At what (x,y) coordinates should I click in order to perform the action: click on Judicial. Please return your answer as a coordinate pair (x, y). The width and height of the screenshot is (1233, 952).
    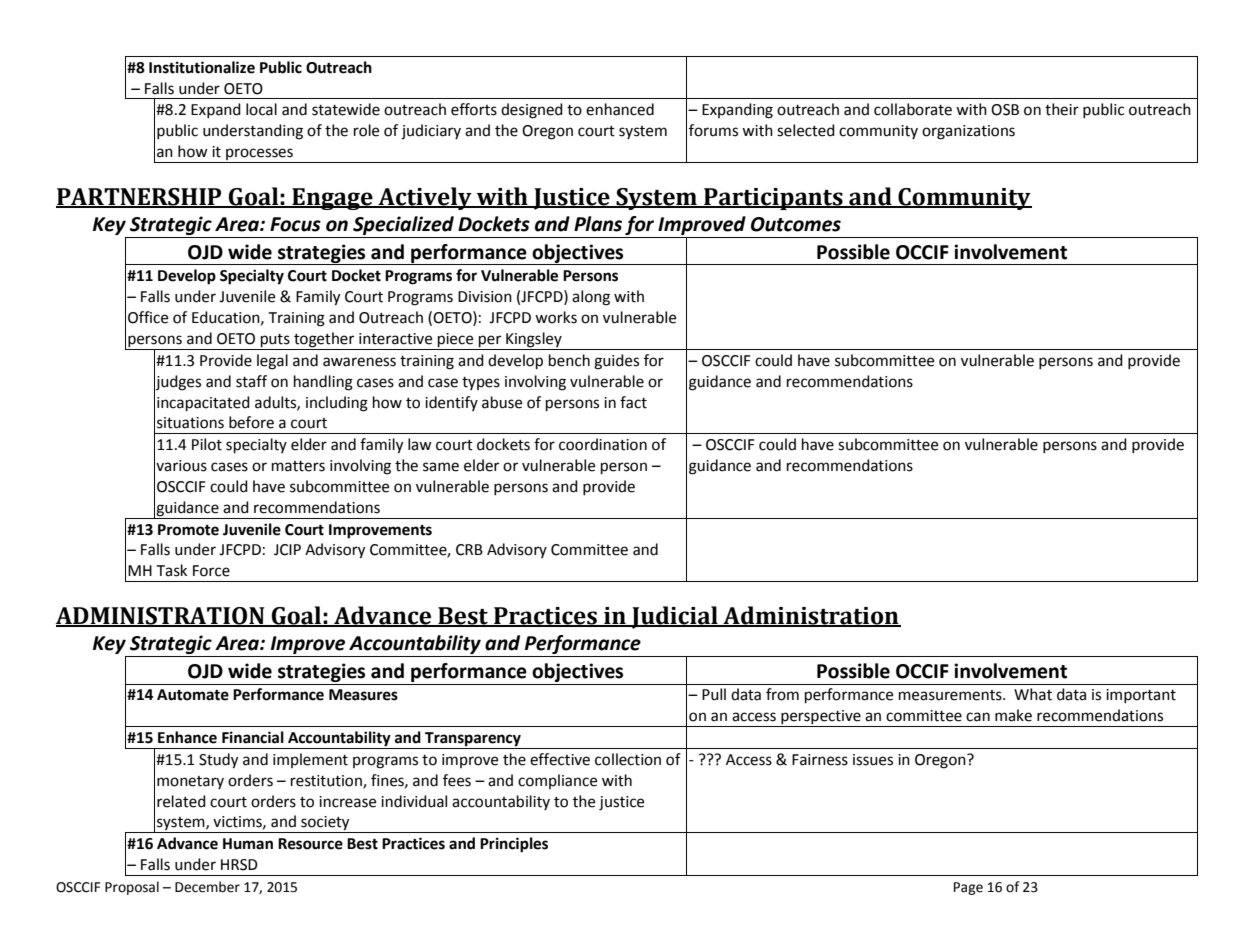
    Looking at the image, I should click on (675, 617).
